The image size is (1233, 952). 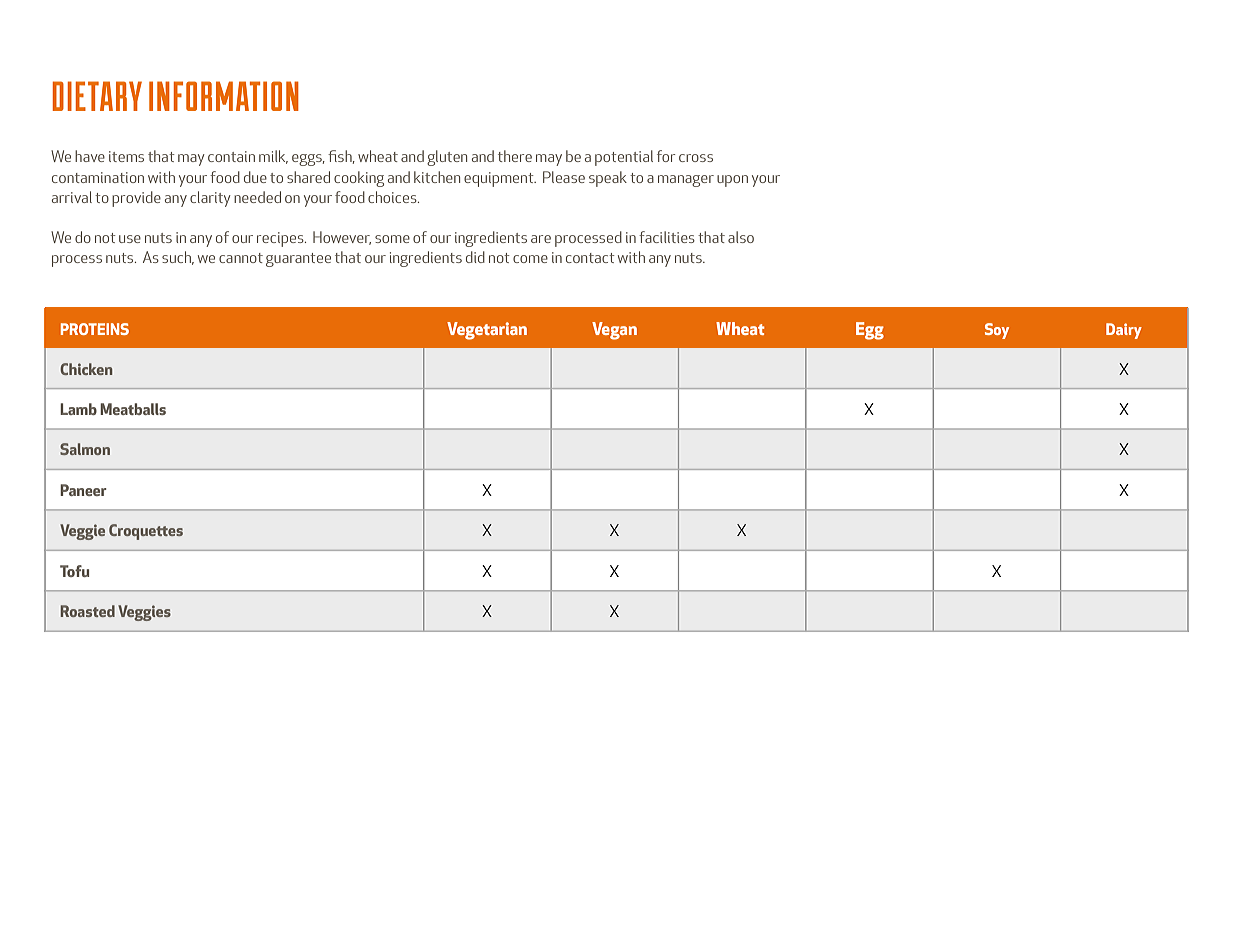 What do you see at coordinates (87, 611) in the screenshot?
I see `Roasted` at bounding box center [87, 611].
